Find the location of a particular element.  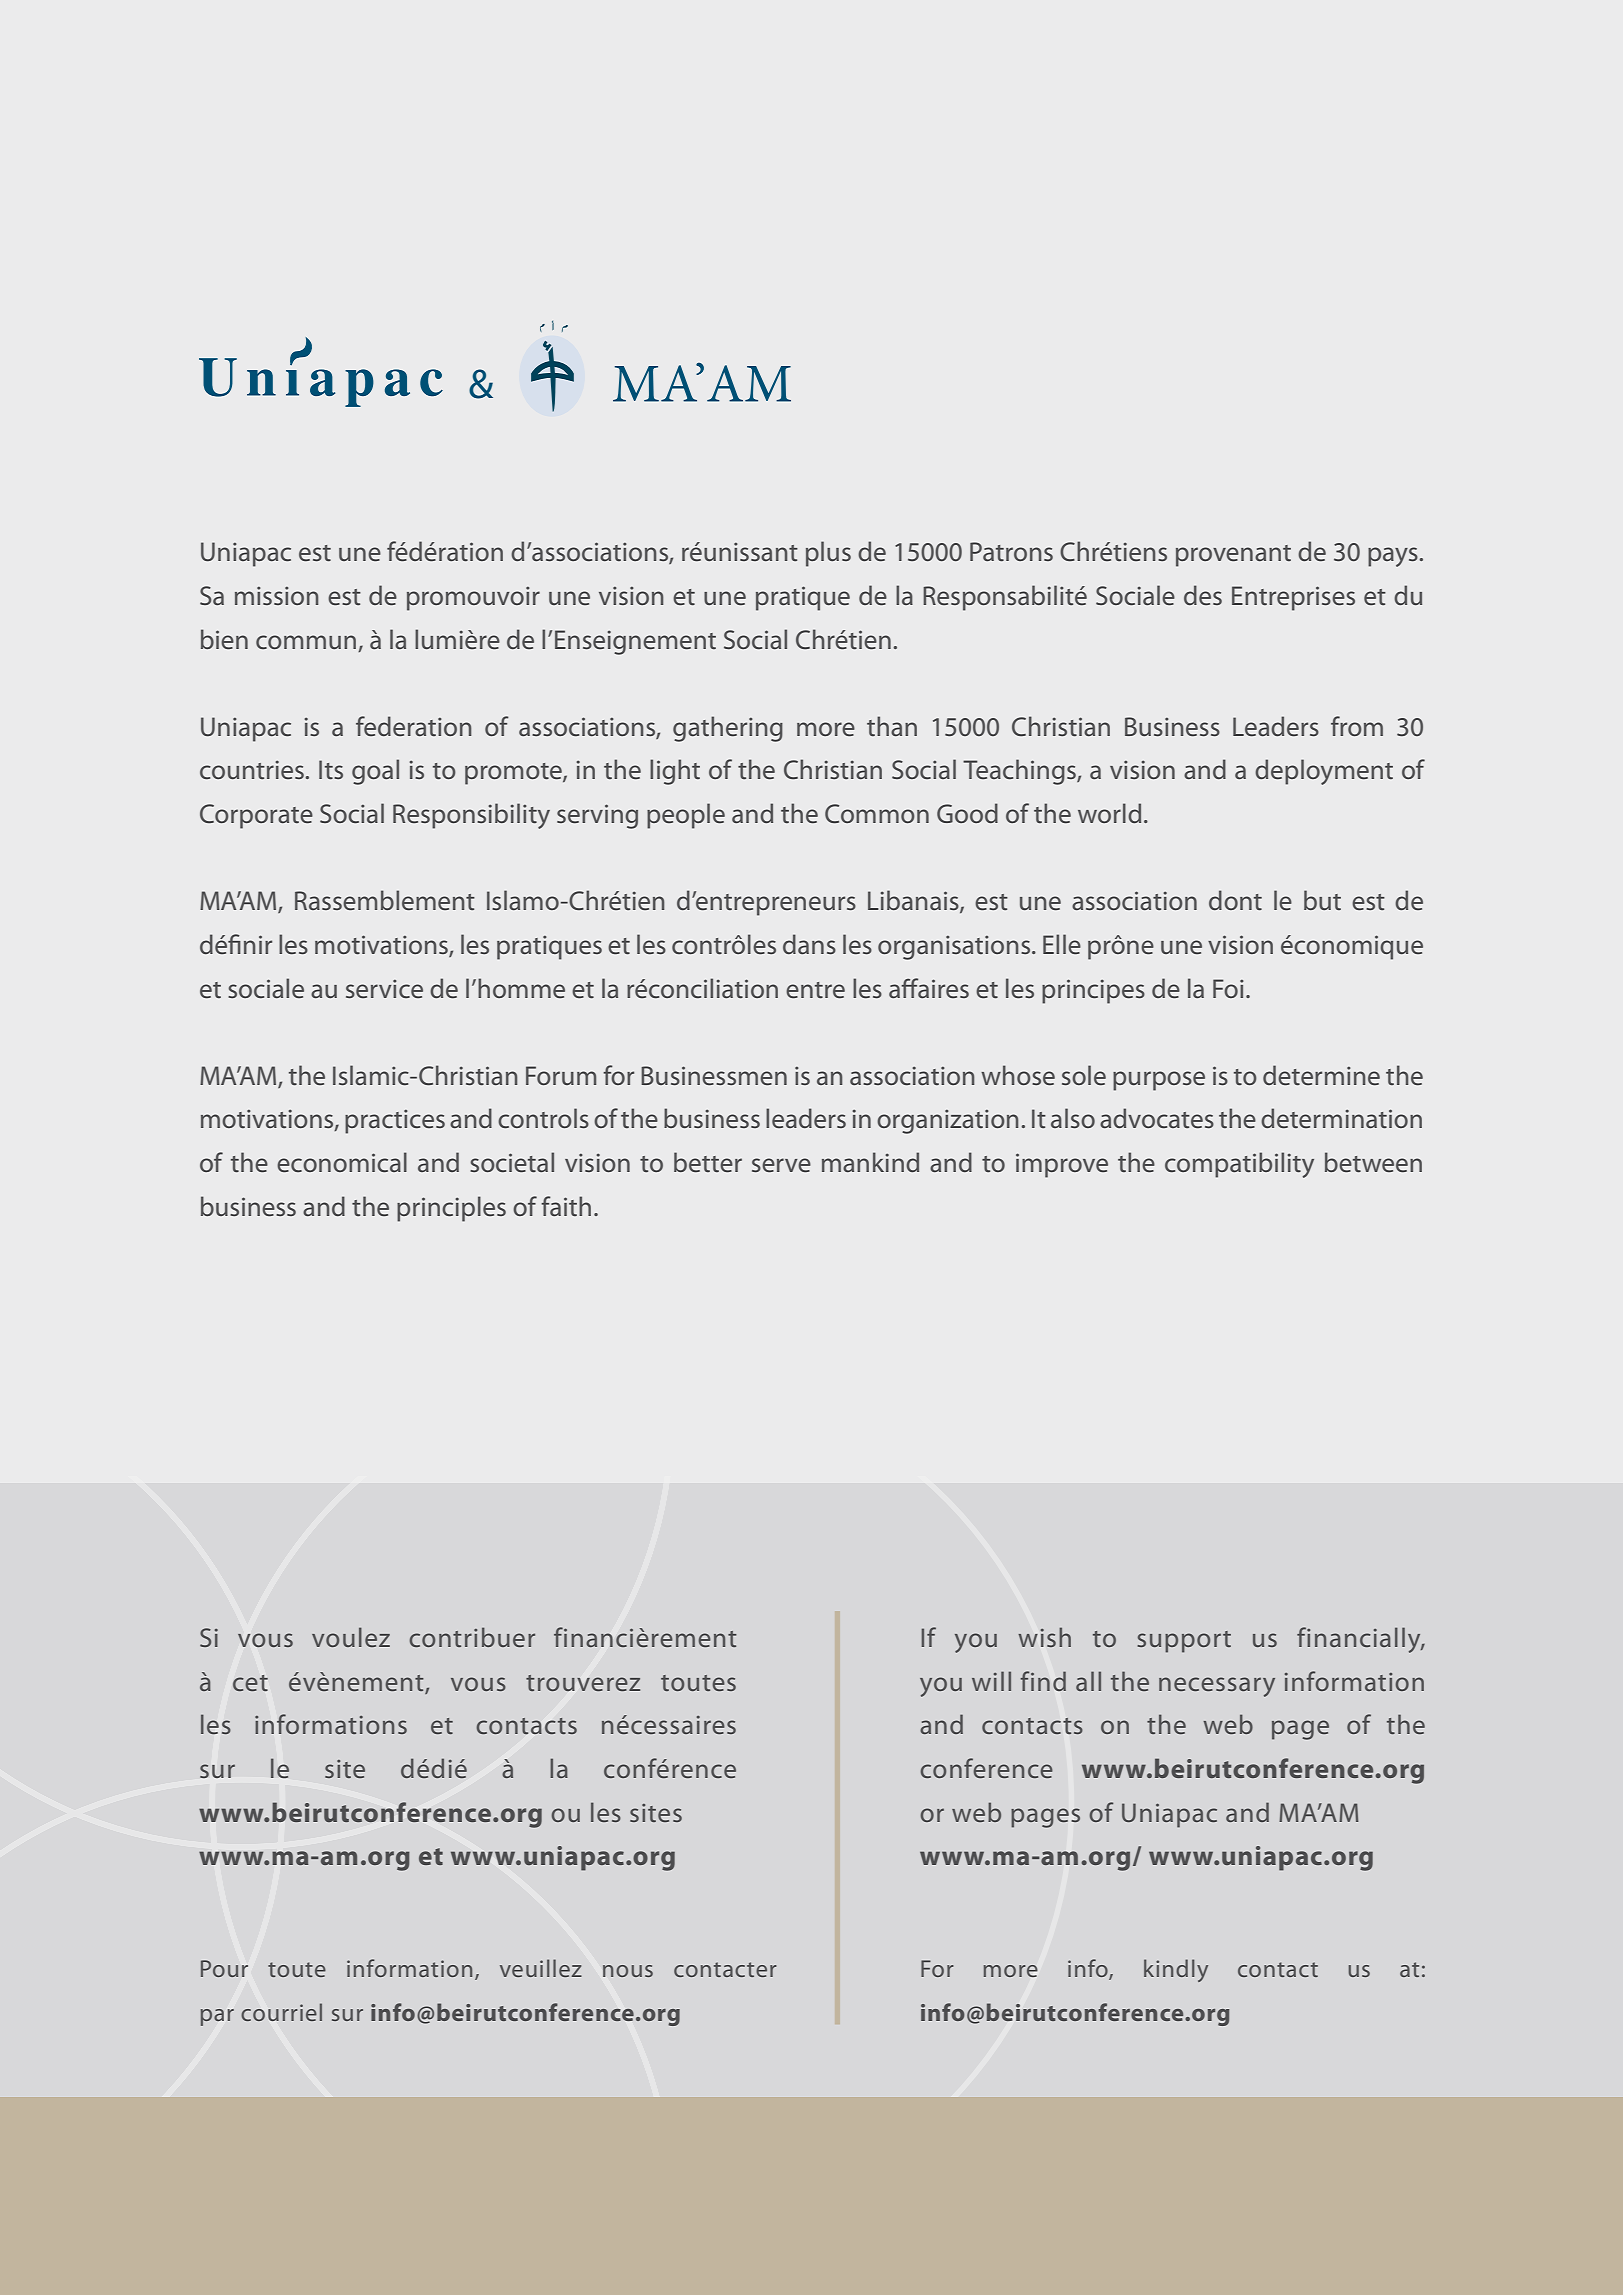

plus is located at coordinates (828, 554).
